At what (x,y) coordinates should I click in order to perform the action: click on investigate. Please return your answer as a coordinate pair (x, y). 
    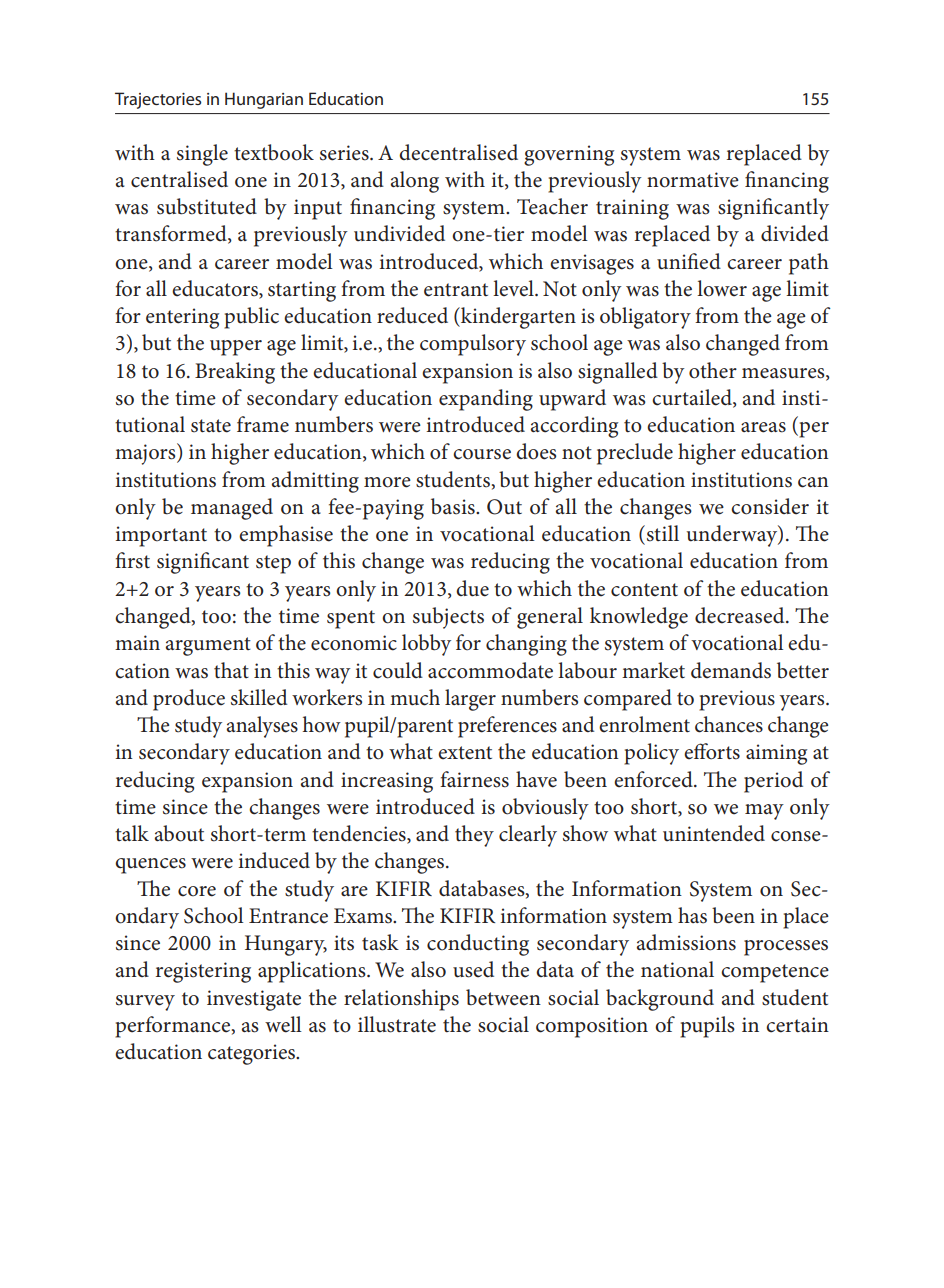
    Looking at the image, I should click on (254, 1000).
